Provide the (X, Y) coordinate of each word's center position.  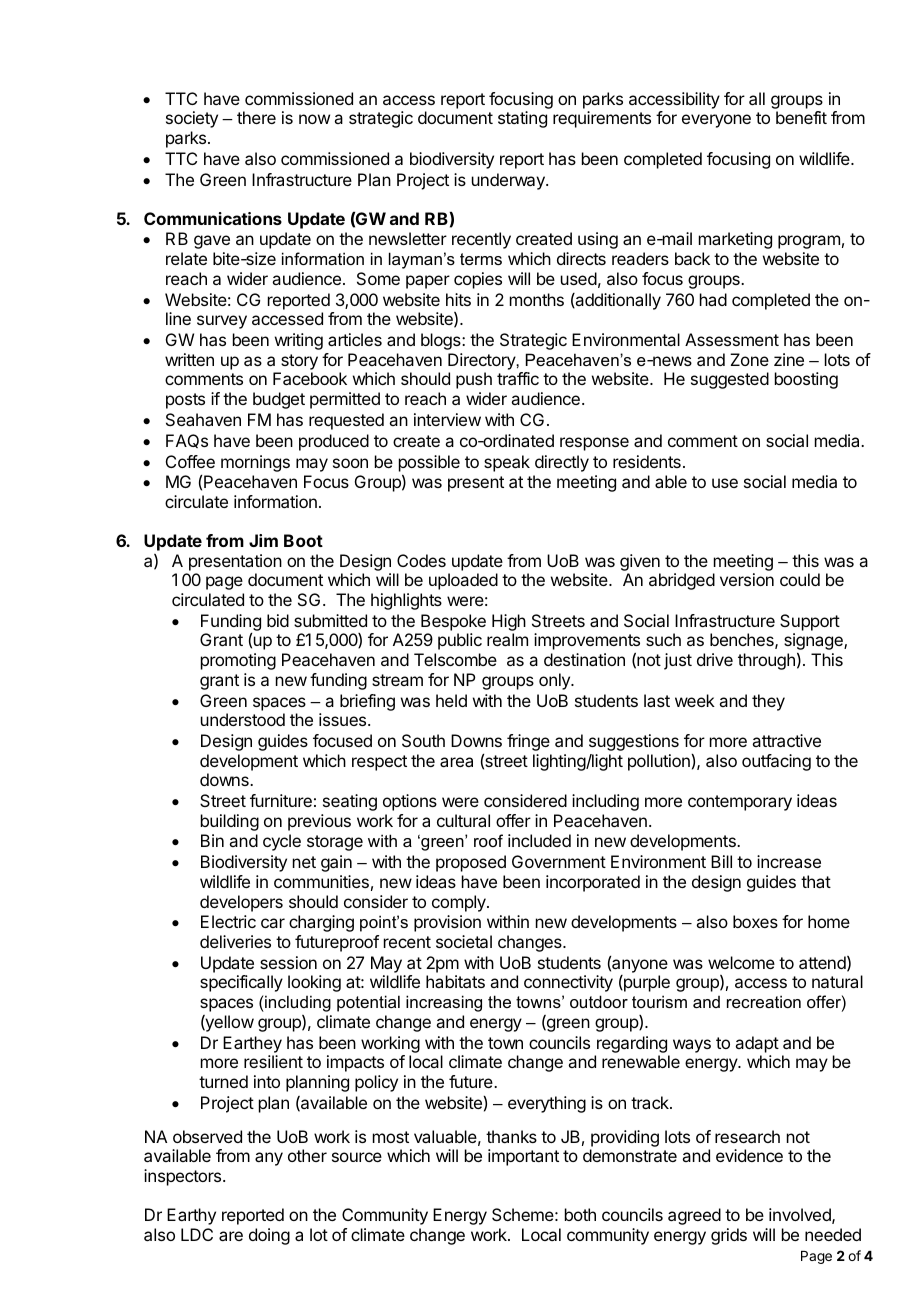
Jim (263, 540)
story (299, 362)
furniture (281, 800)
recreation (764, 1001)
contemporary (740, 803)
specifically (241, 983)
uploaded (463, 581)
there (256, 117)
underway (509, 181)
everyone (716, 121)
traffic (518, 378)
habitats (455, 981)
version (747, 579)
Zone (749, 359)
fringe (528, 742)
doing (269, 1236)
